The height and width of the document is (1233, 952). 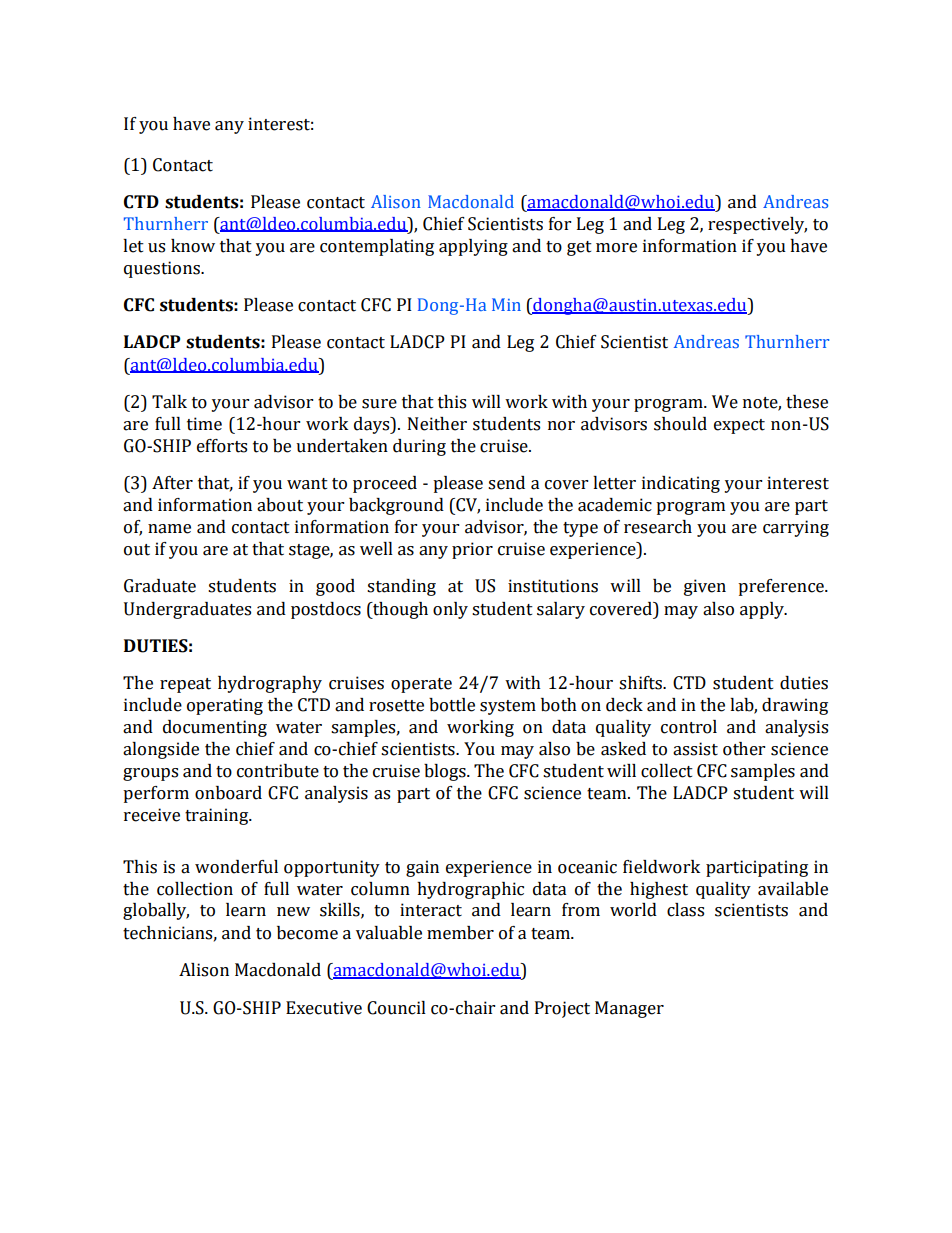 I want to click on Manager, so click(x=629, y=1009).
